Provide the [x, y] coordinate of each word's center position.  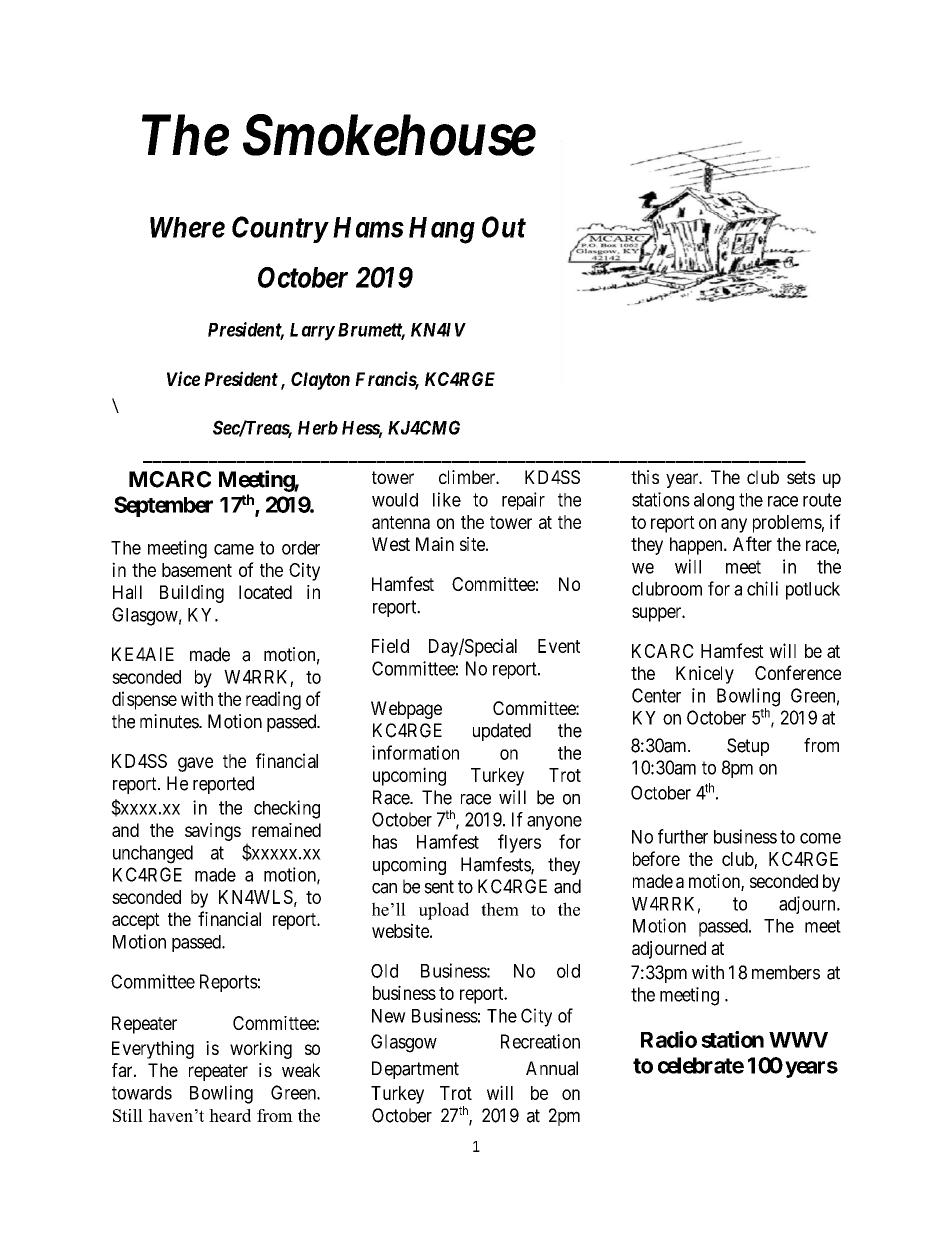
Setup [748, 747]
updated [502, 732]
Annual [552, 1068]
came [234, 549]
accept [136, 921]
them [500, 909]
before [656, 858]
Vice [183, 378]
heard [230, 1115]
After [752, 543]
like [447, 499]
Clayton [320, 381]
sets [801, 477]
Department [415, 1070]
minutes [170, 721]
